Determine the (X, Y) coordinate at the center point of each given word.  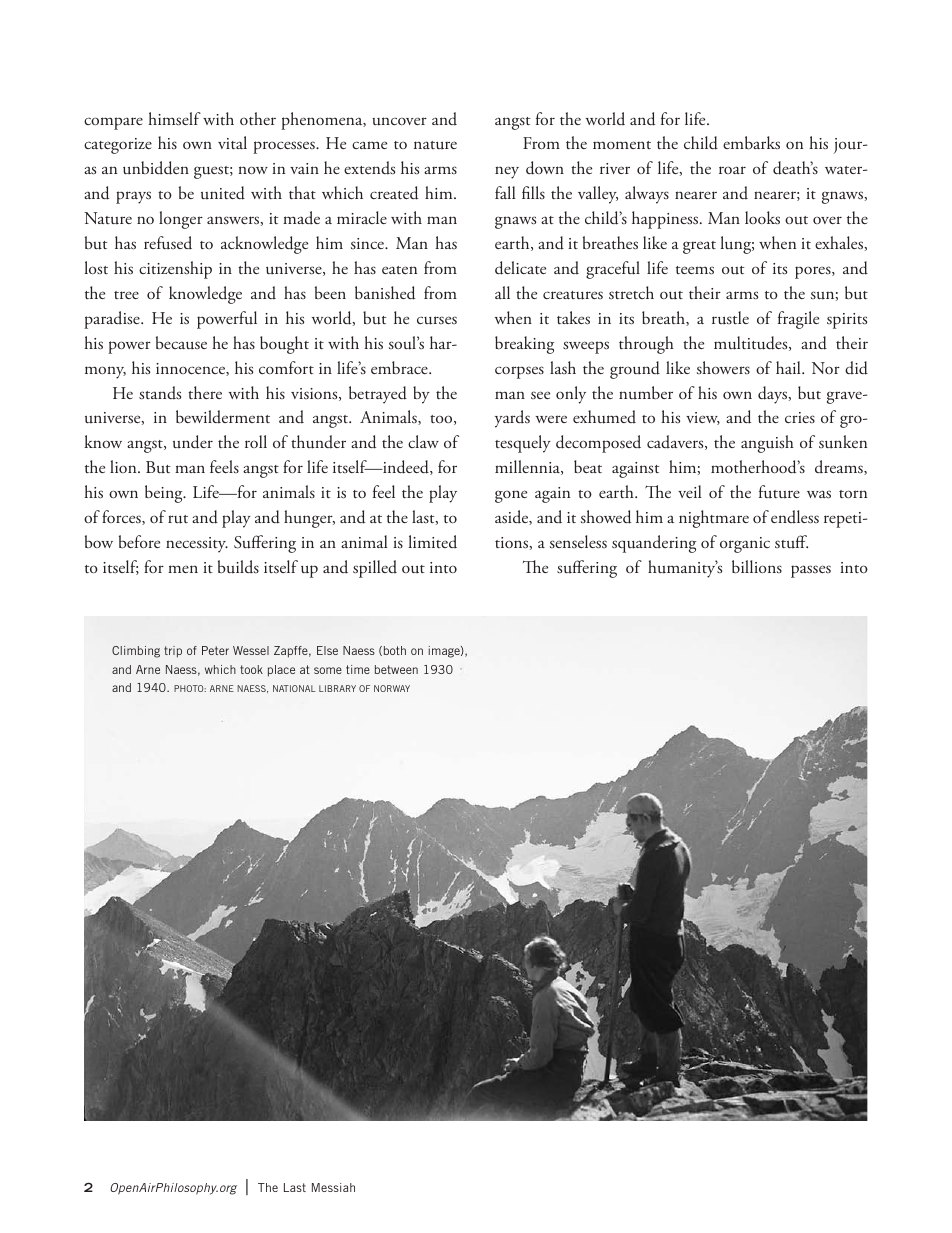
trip (173, 652)
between (396, 669)
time (358, 669)
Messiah (333, 1187)
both (393, 651)
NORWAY (392, 688)
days (774, 395)
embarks (751, 142)
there (205, 392)
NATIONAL (294, 688)
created (394, 193)
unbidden (156, 168)
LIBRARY (337, 688)
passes (811, 571)
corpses (519, 372)
